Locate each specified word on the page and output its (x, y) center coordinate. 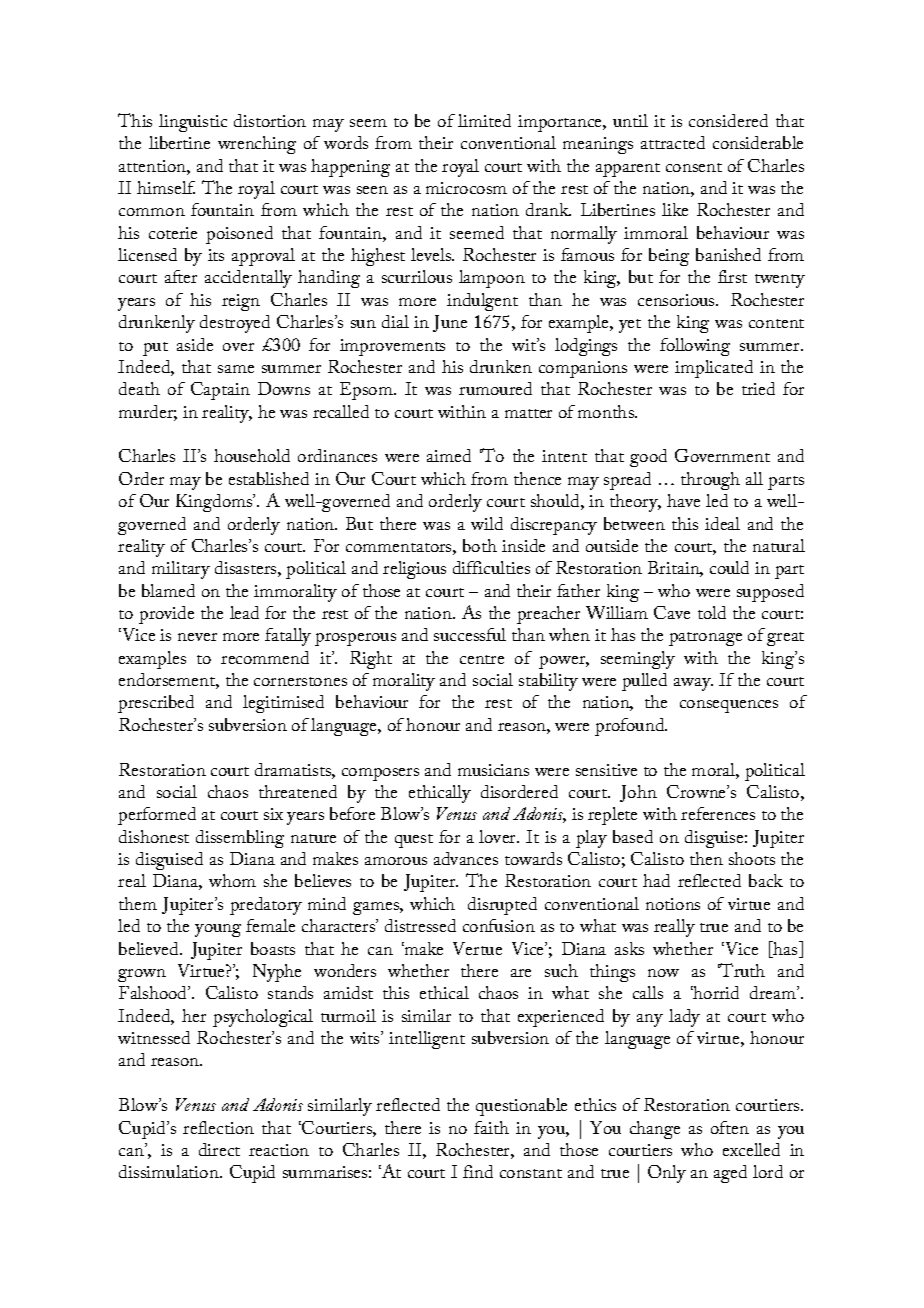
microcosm (466, 188)
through (710, 481)
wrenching (257, 145)
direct (219, 1149)
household (252, 455)
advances (466, 858)
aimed (449, 455)
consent (694, 167)
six (273, 814)
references (718, 813)
